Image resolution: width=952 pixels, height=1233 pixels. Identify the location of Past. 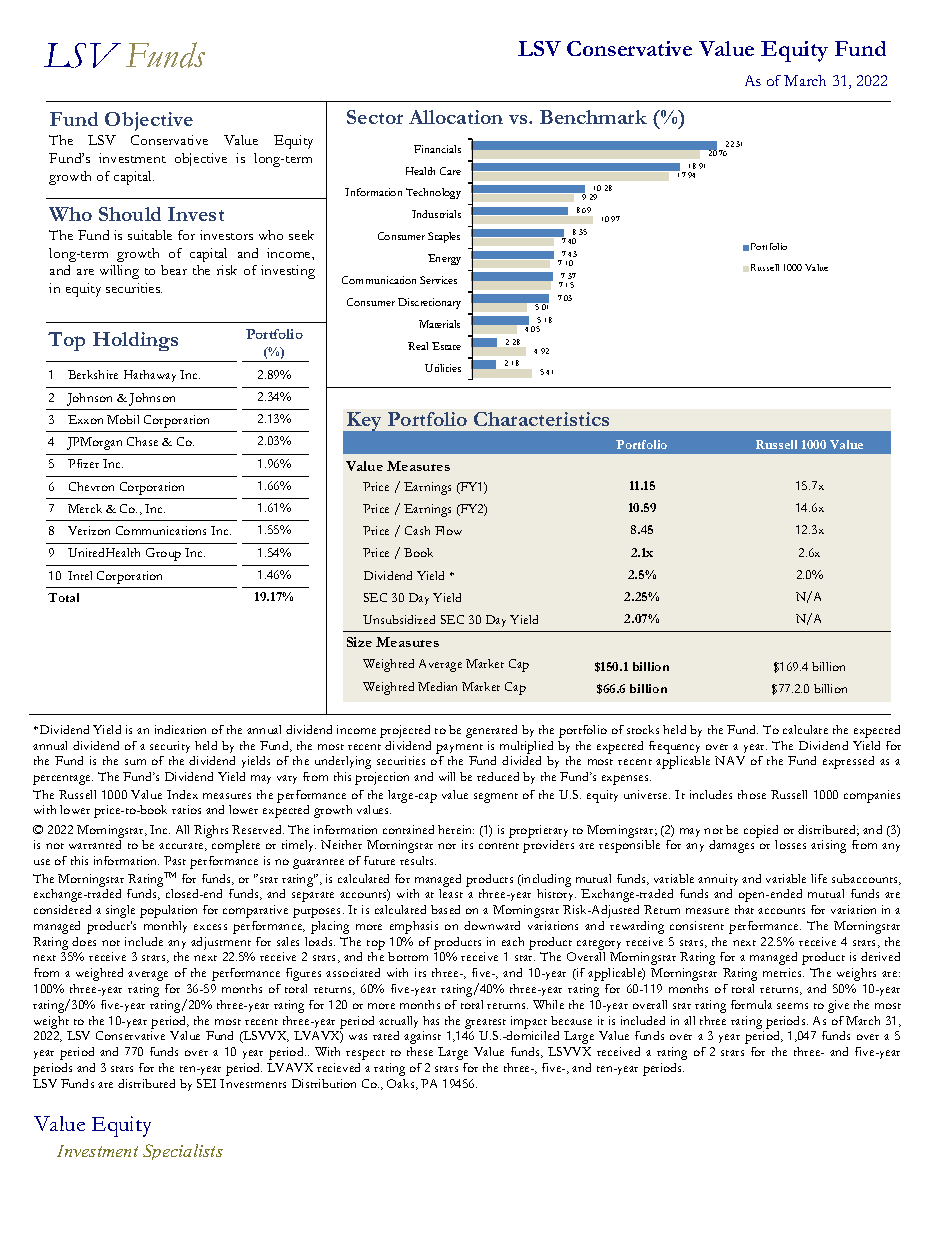
(175, 860).
